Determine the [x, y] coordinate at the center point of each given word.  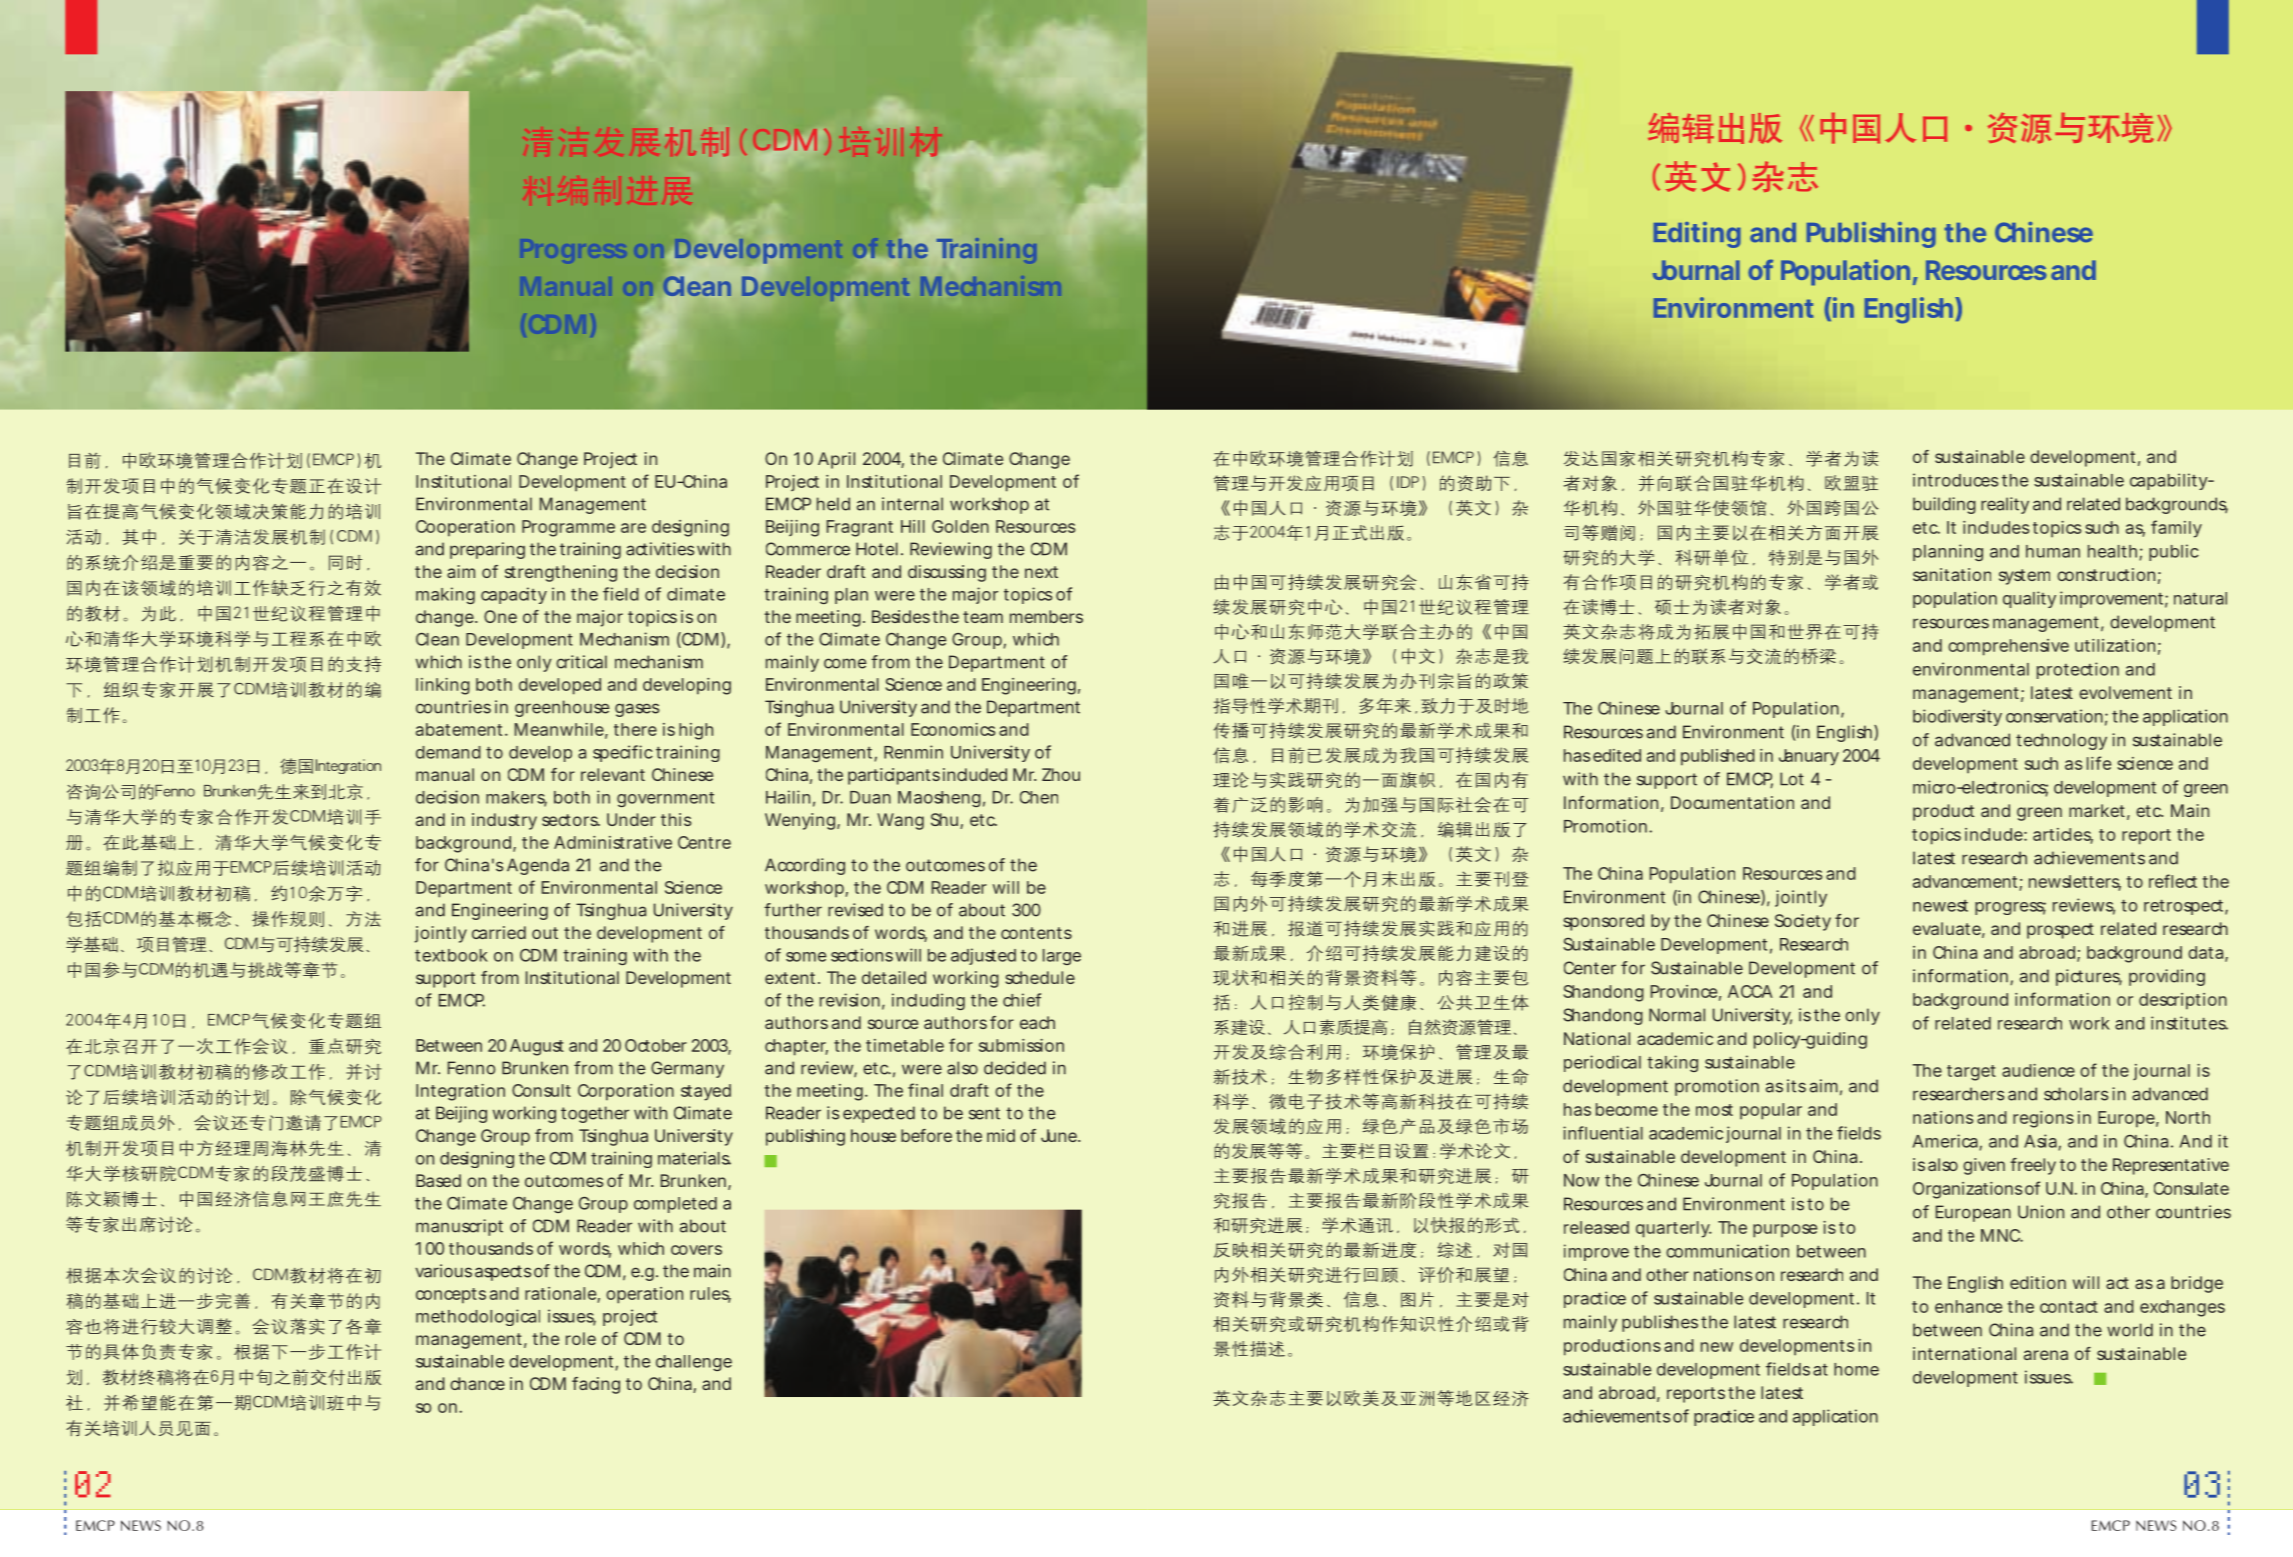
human [2053, 551]
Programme [568, 528]
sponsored [1603, 922]
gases [637, 710]
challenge [694, 1363]
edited [1617, 755]
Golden [960, 526]
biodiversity [1957, 717]
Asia [2041, 1142]
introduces [1955, 480]
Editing [1697, 235]
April [836, 460]
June [1060, 1135]
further [793, 910]
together [595, 1114]
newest [1940, 906]
